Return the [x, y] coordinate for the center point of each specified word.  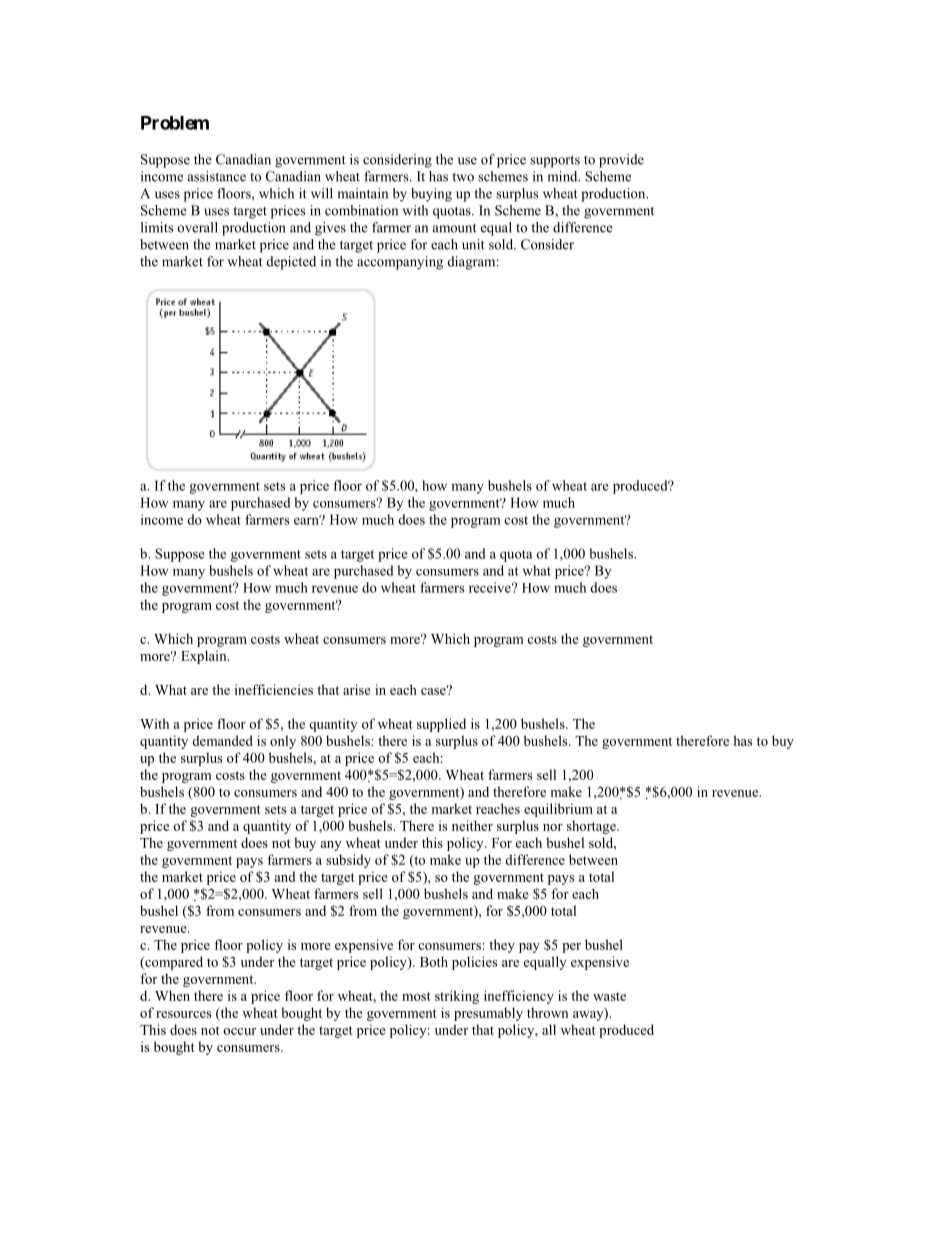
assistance [217, 176]
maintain [362, 193]
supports [555, 162]
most [416, 996]
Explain [205, 657]
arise [357, 689]
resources [183, 1014]
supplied [441, 725]
